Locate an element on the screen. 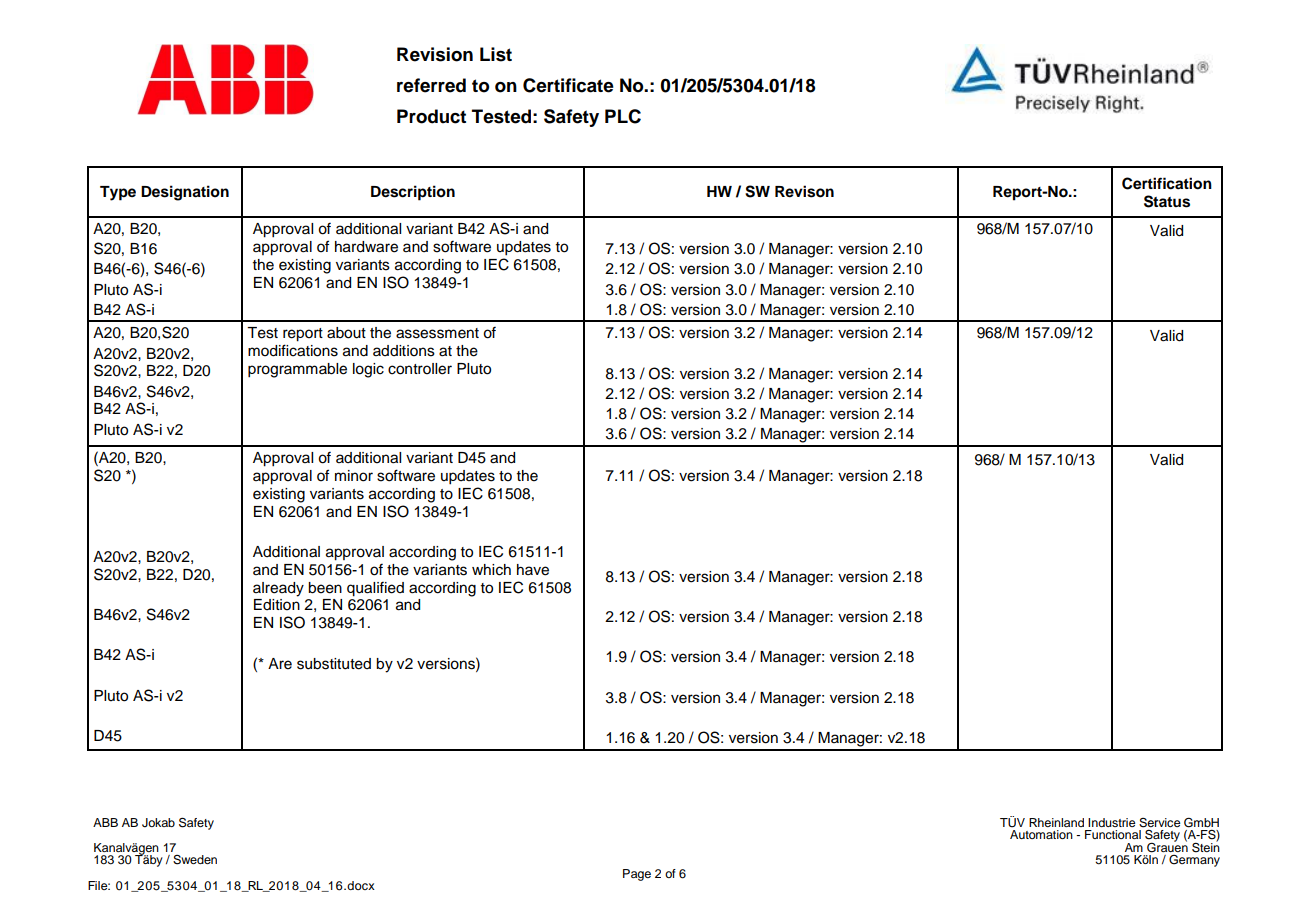 This screenshot has height=924, width=1308. Status is located at coordinates (1167, 201).
